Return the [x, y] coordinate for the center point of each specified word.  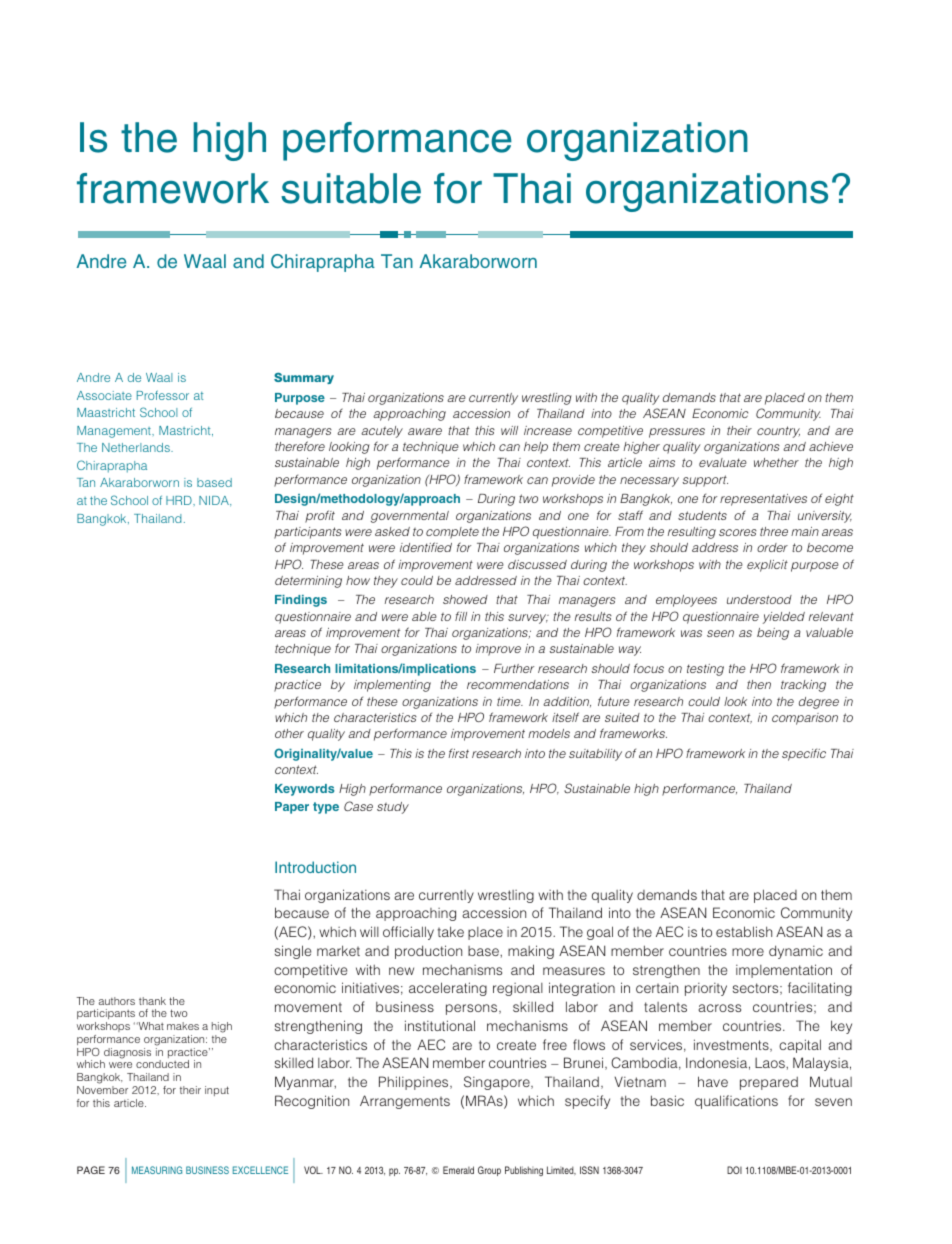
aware [425, 431]
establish [744, 931]
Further [514, 668]
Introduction [315, 867]
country [778, 432]
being [773, 634]
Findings [301, 601]
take [451, 931]
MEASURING [157, 1170]
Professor [163, 395]
